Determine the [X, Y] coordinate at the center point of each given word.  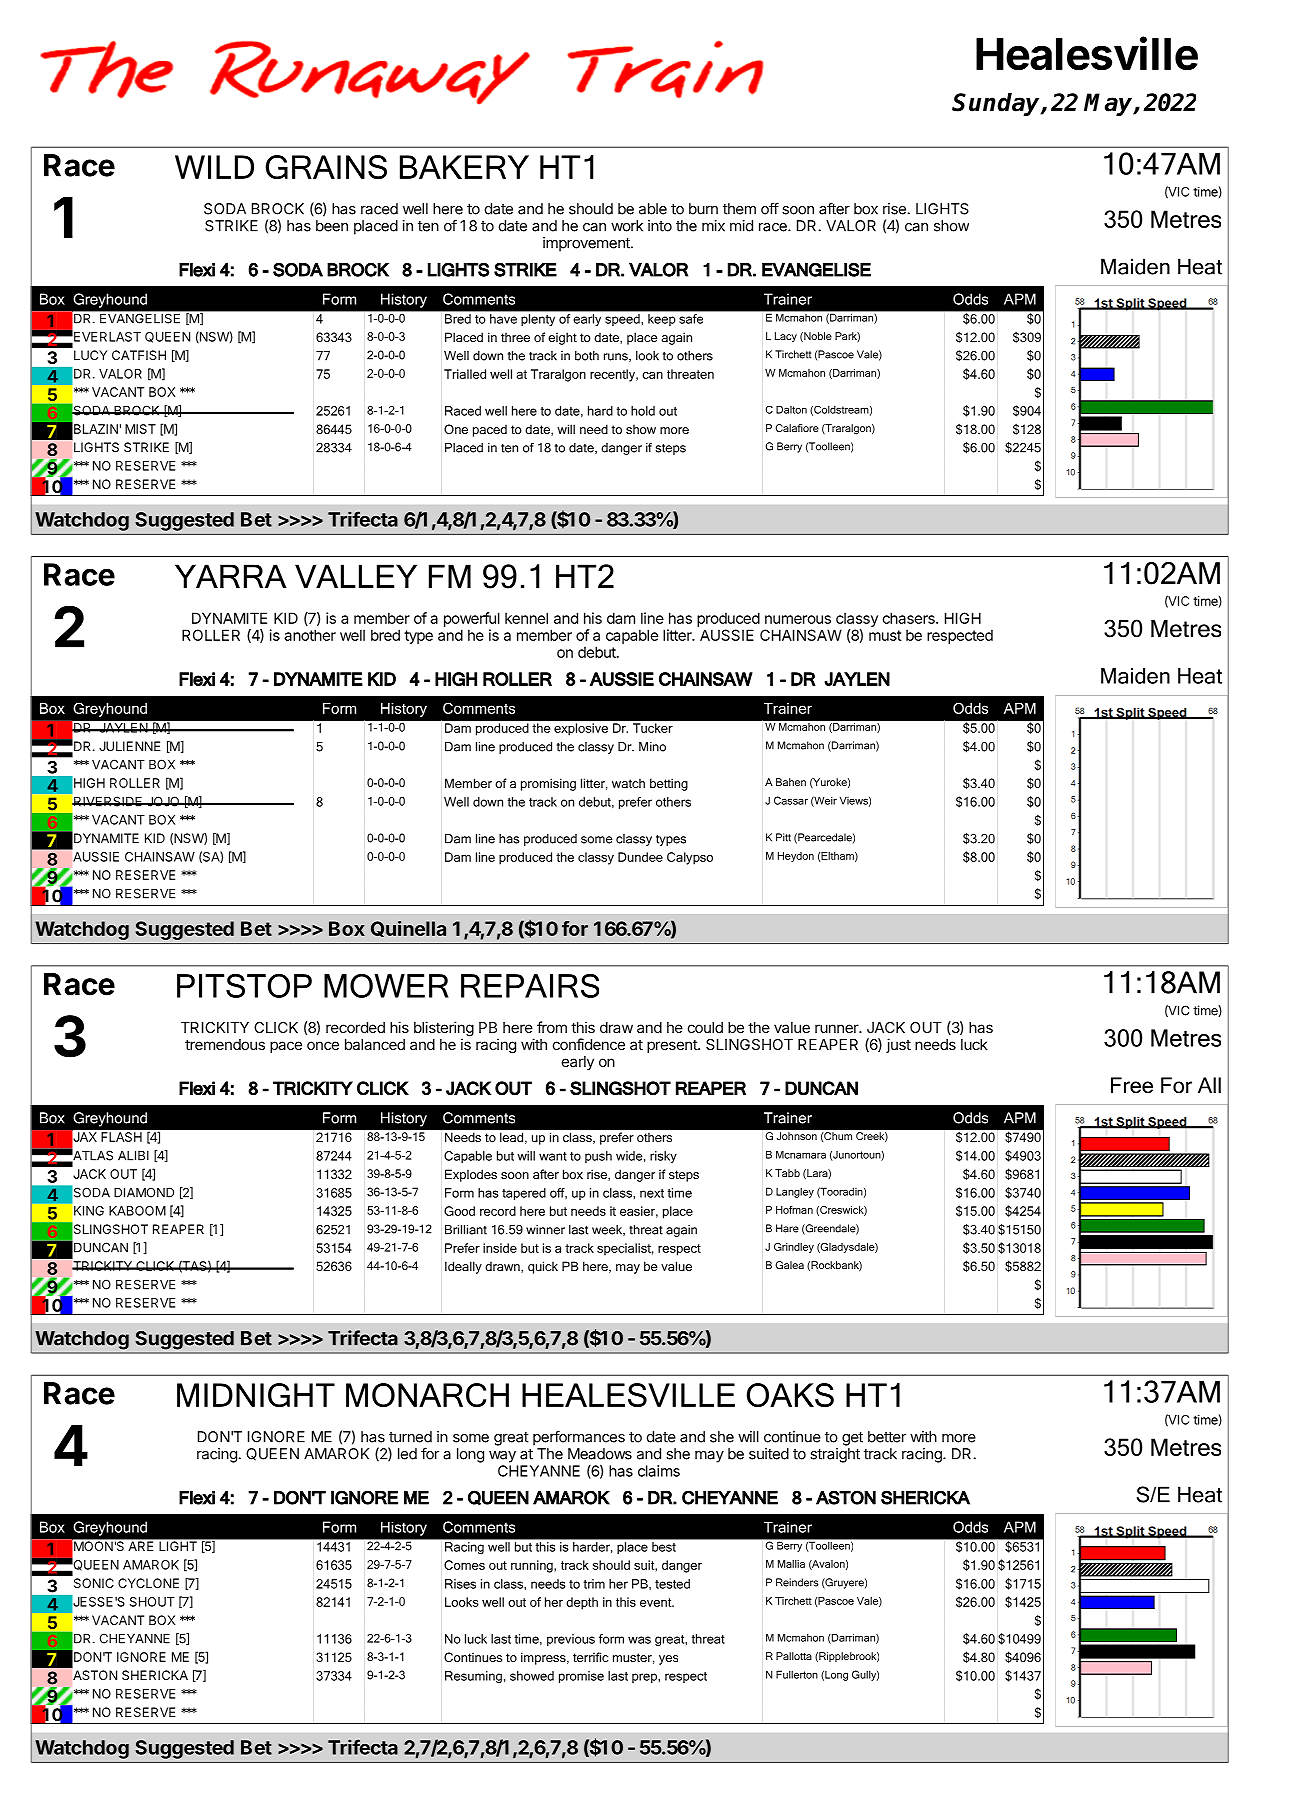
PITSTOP [244, 986]
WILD [214, 167]
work [627, 226]
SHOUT [152, 1602]
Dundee [640, 857]
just [898, 1045]
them [739, 209]
